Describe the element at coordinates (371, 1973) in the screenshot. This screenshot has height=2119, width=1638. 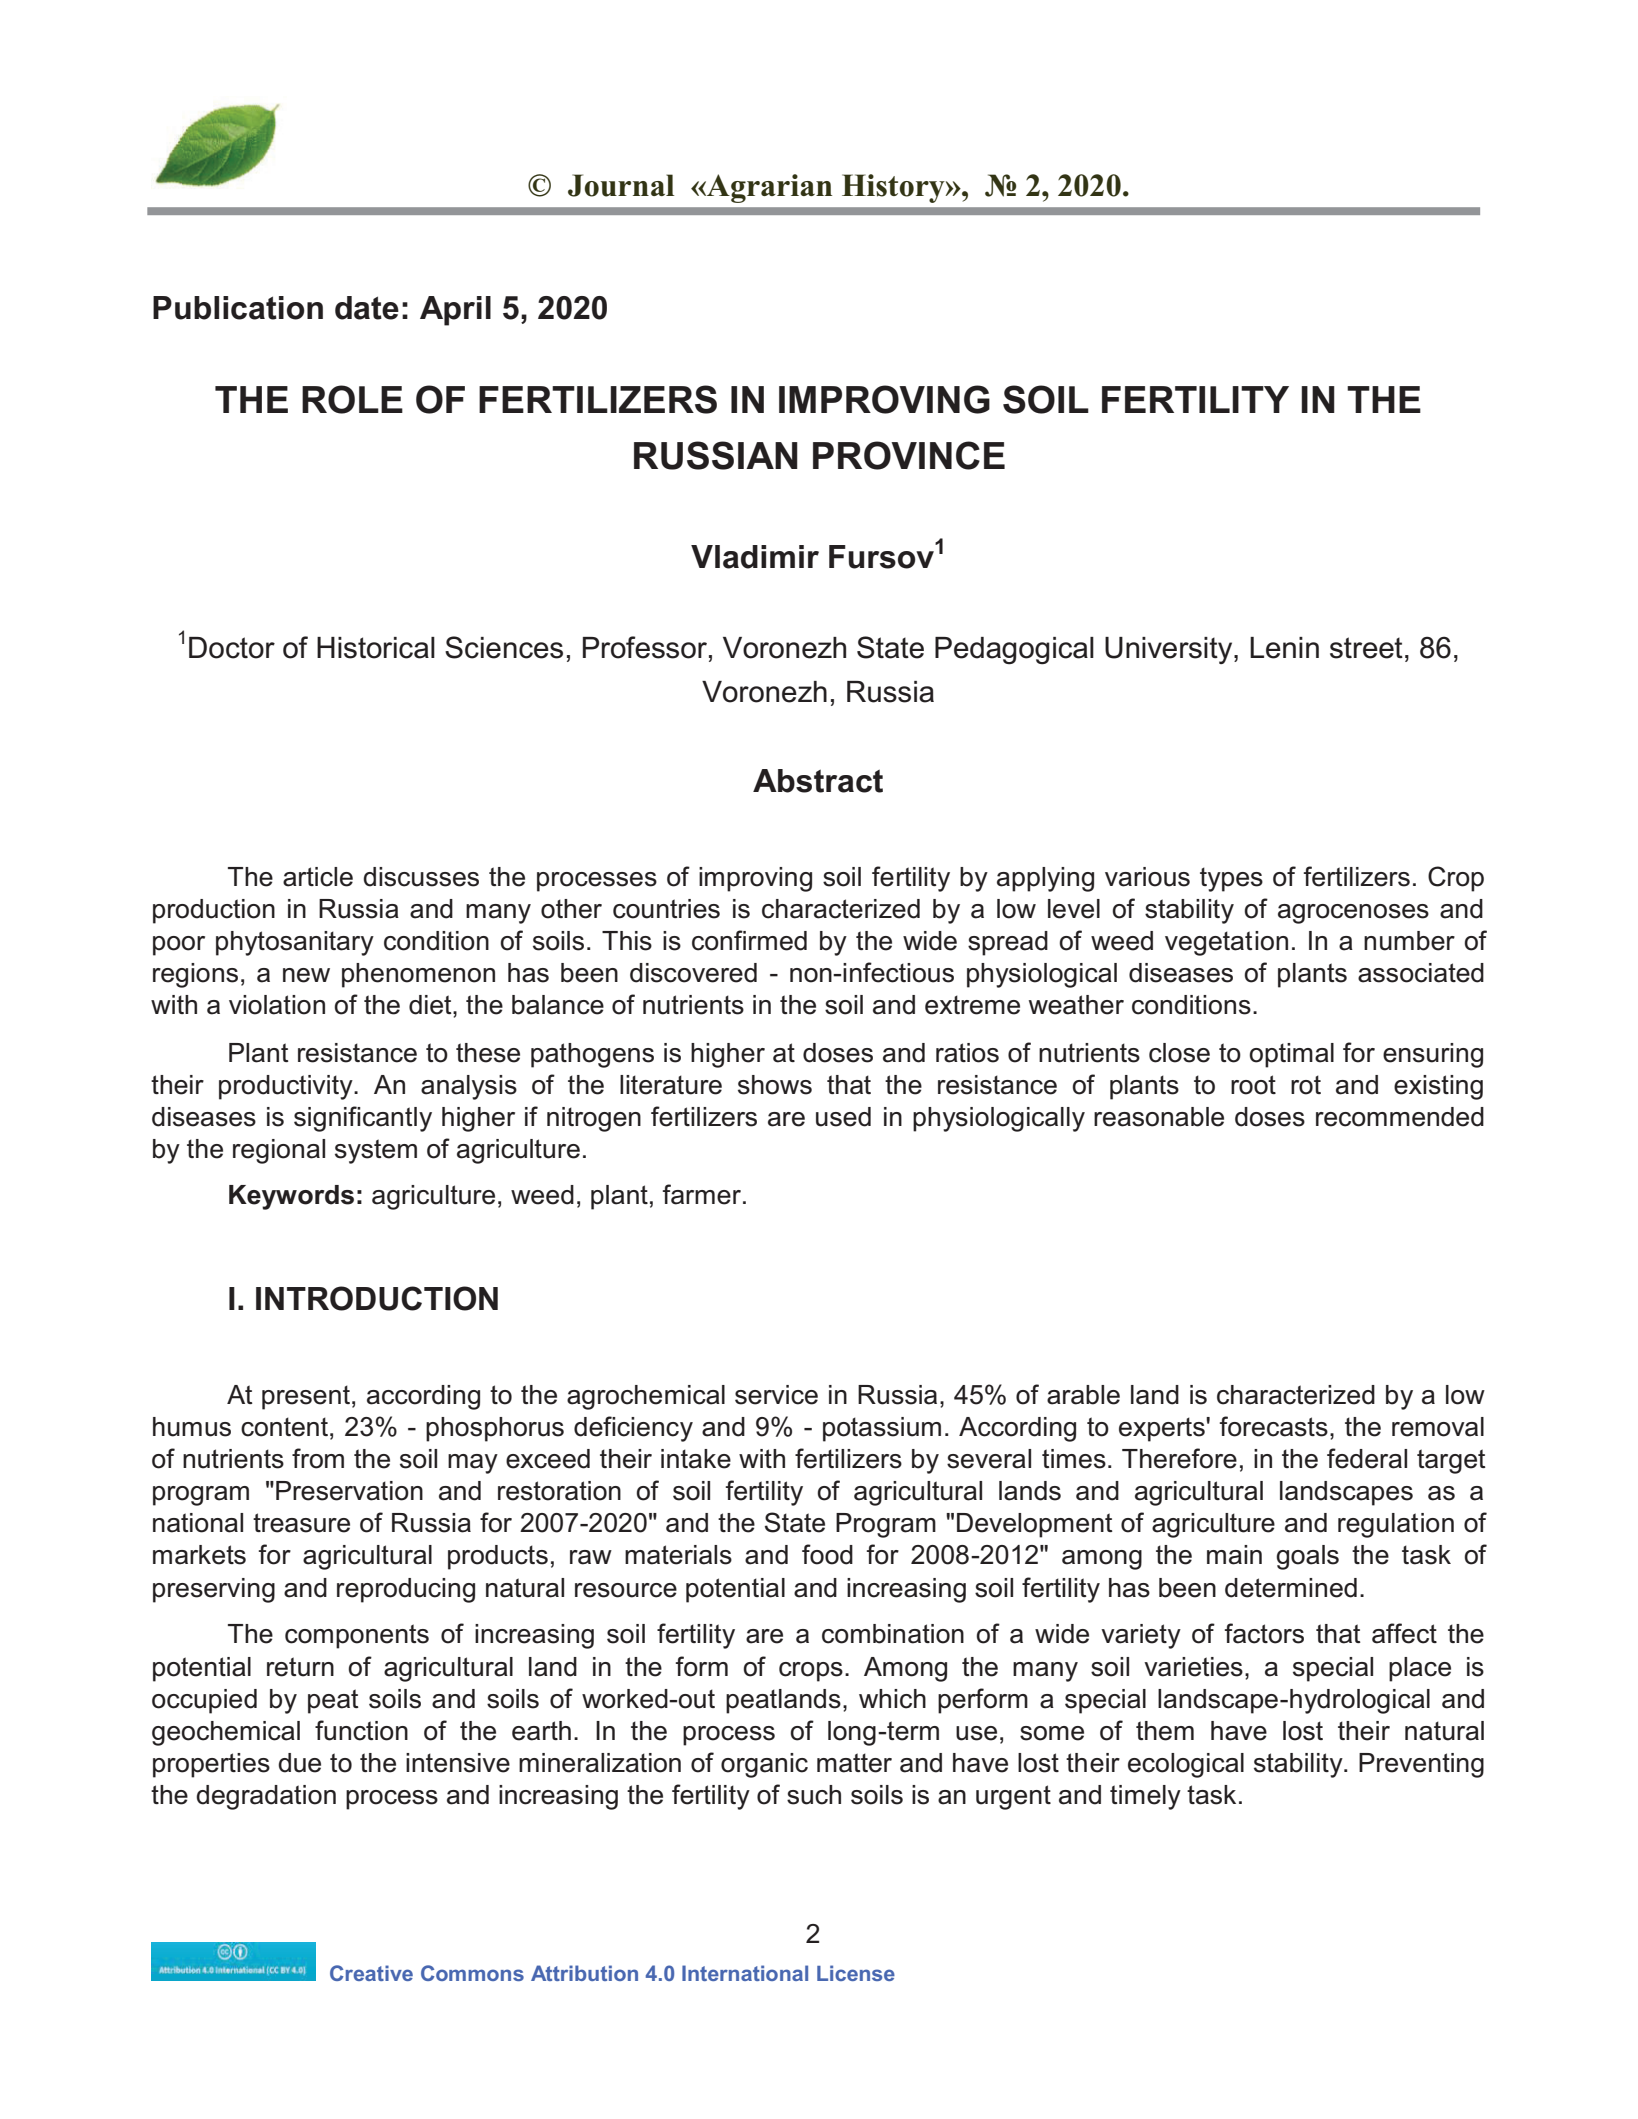
I see `Creative` at that location.
